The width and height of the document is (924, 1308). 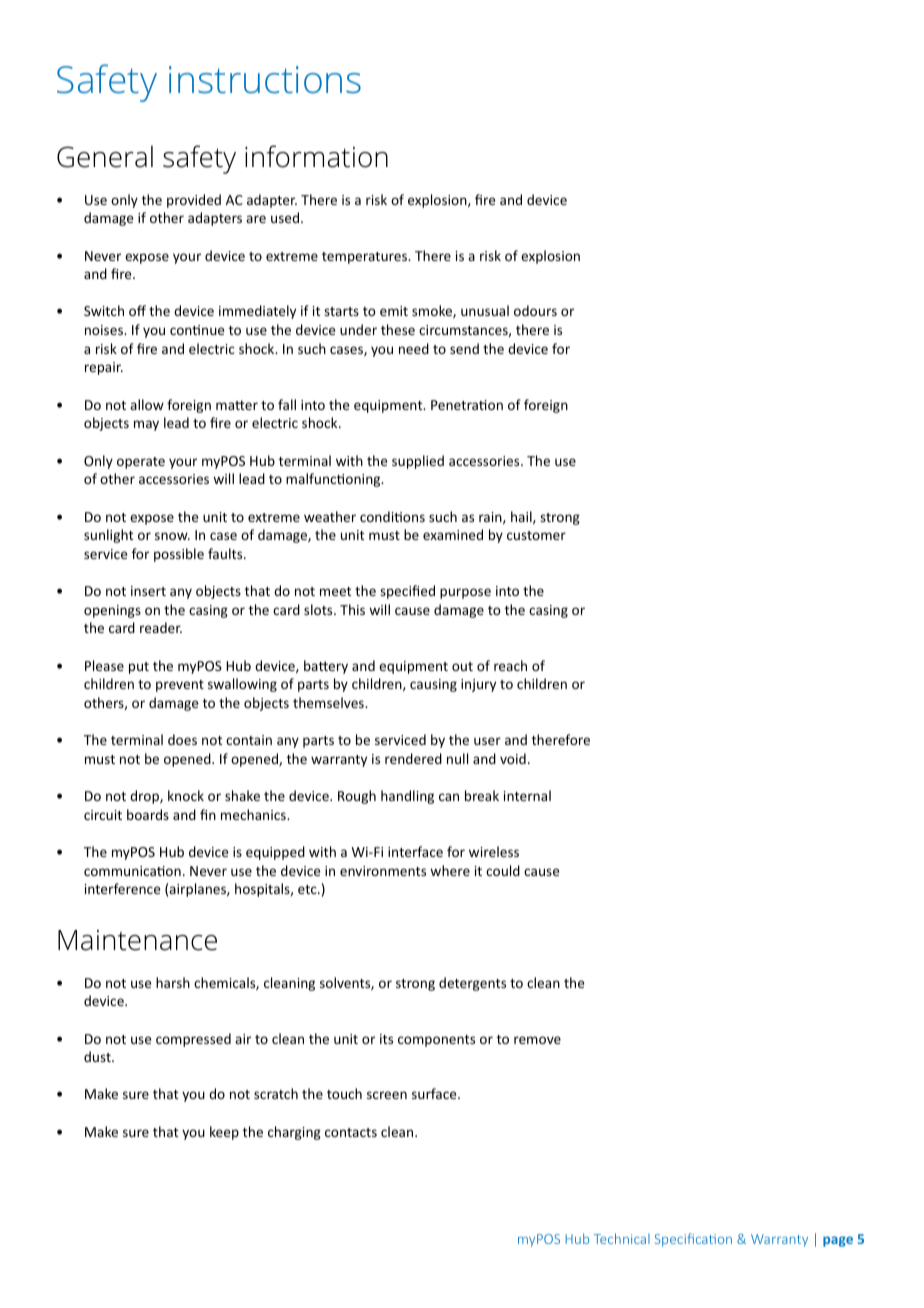 I want to click on dust, so click(x=98, y=1056).
